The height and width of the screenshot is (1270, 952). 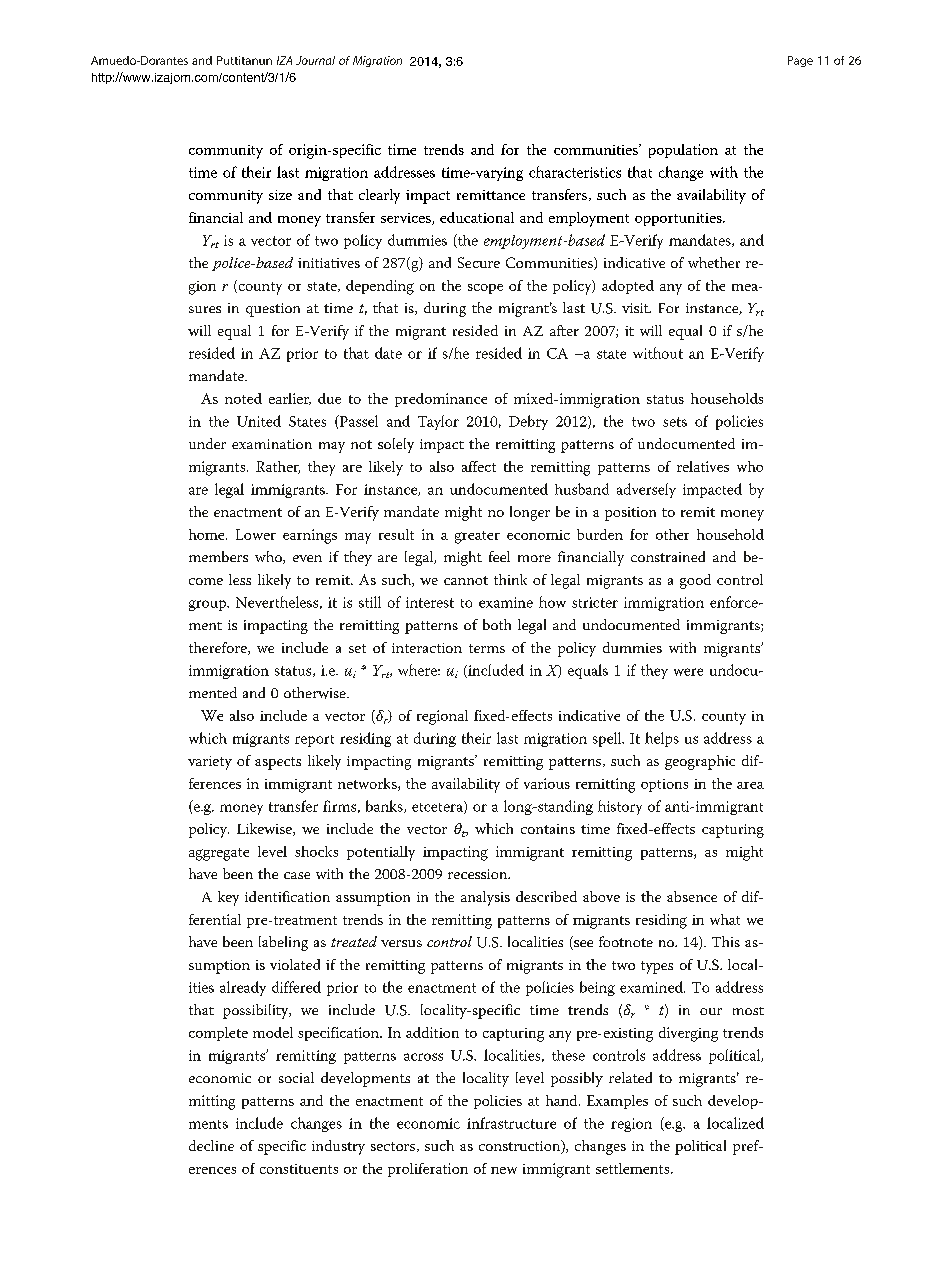 What do you see at coordinates (692, 896) in the screenshot?
I see `absence` at bounding box center [692, 896].
